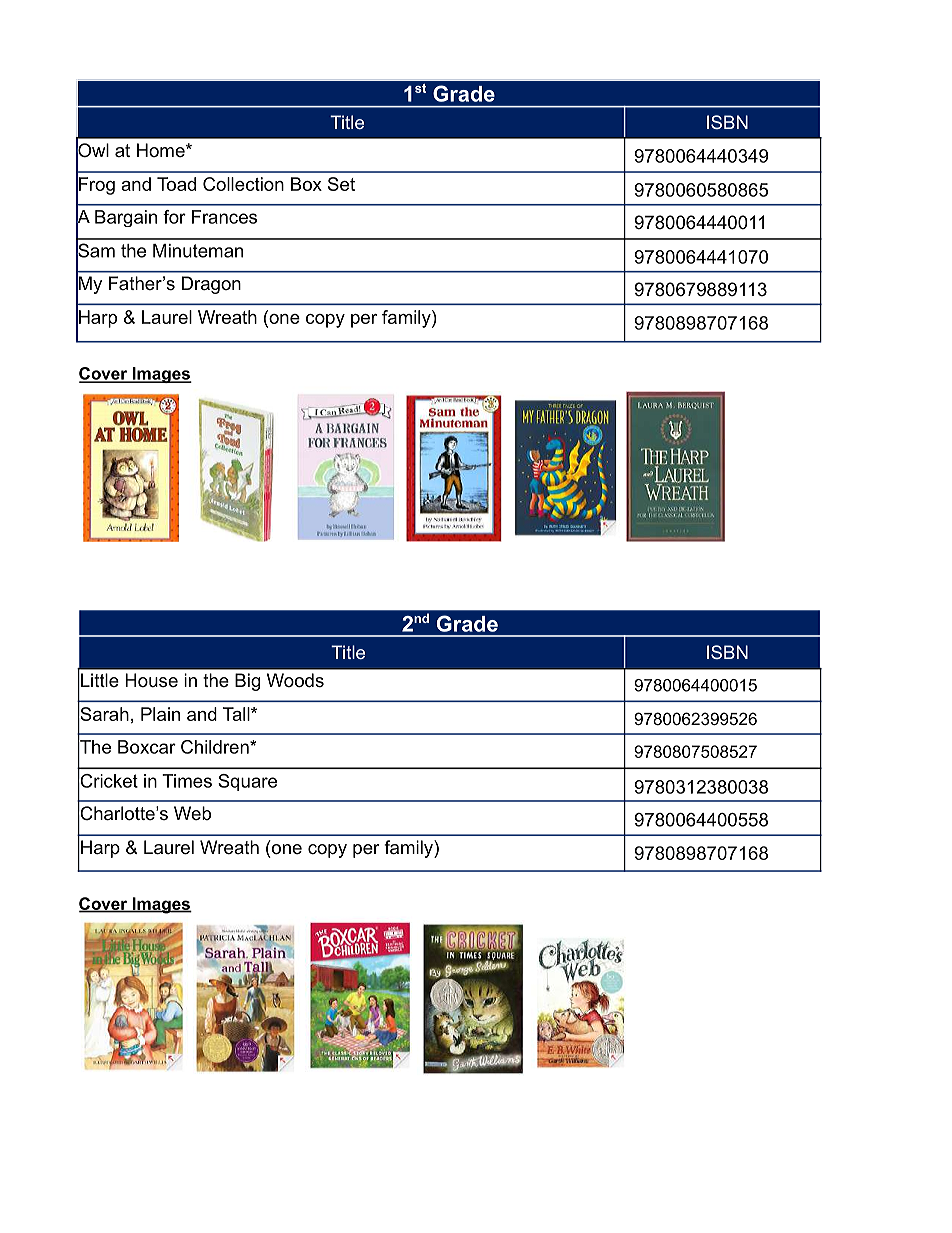 This screenshot has width=952, height=1233. What do you see at coordinates (224, 217) in the screenshot?
I see `Frances` at bounding box center [224, 217].
